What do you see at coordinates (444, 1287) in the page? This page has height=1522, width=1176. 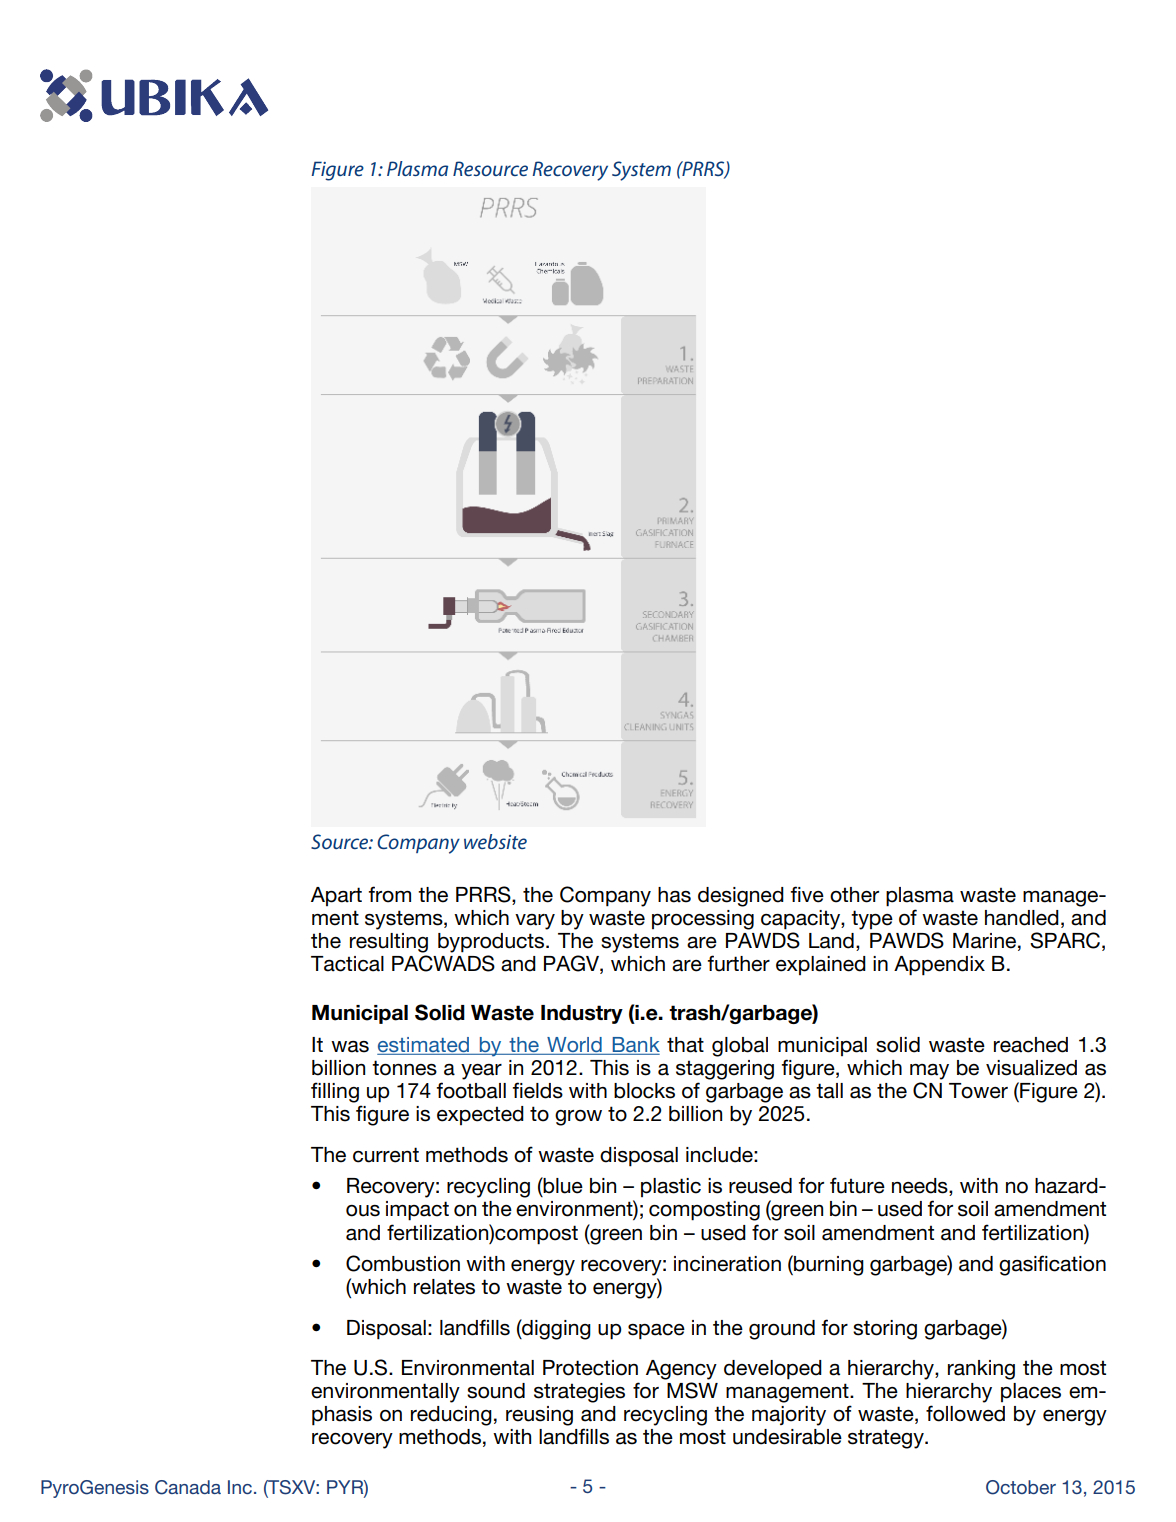 I see `relates` at bounding box center [444, 1287].
